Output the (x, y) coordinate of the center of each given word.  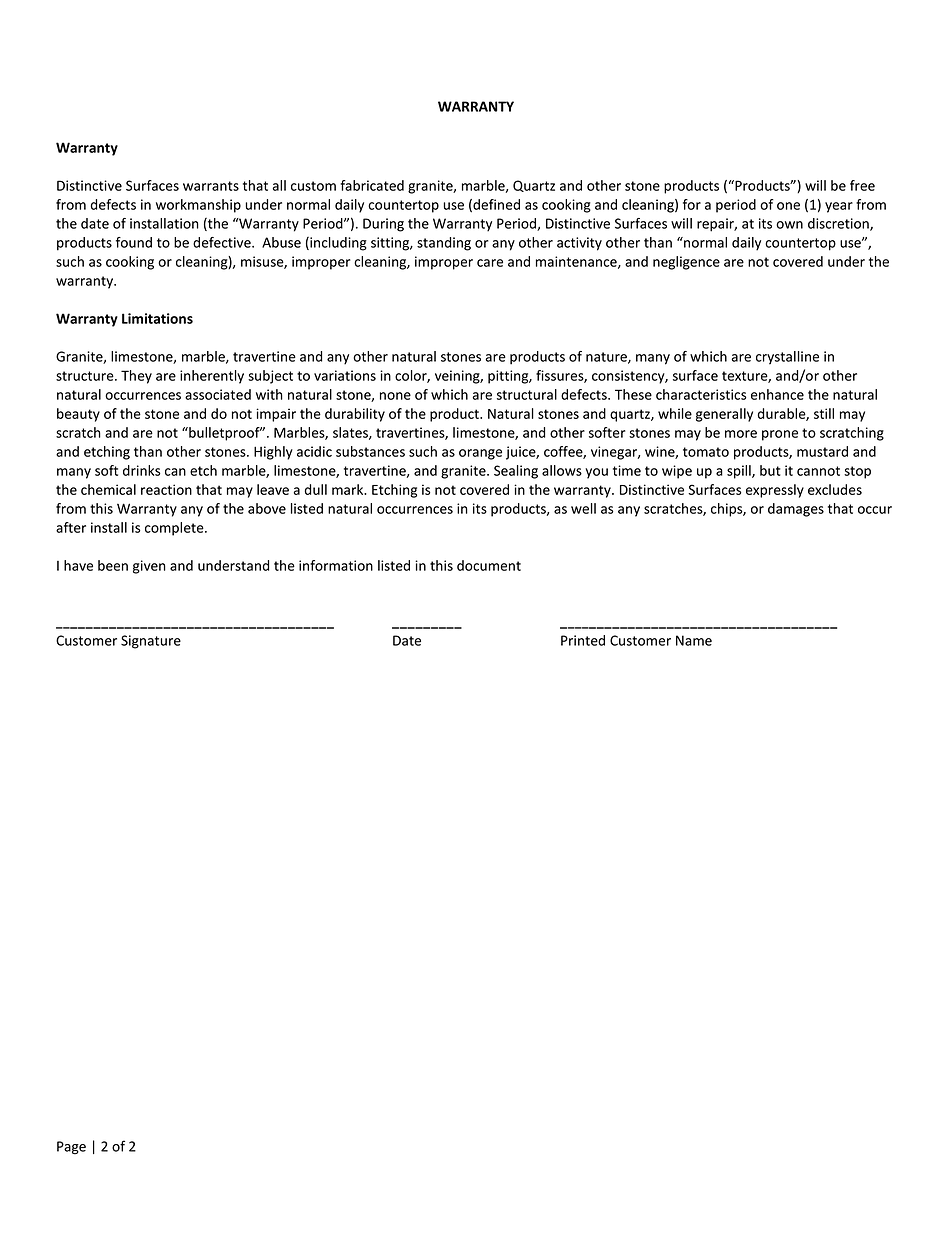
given (149, 567)
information (336, 565)
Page (71, 1148)
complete (175, 529)
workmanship (198, 206)
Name (694, 640)
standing (444, 244)
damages (796, 510)
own (789, 225)
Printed (583, 640)
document (489, 565)
